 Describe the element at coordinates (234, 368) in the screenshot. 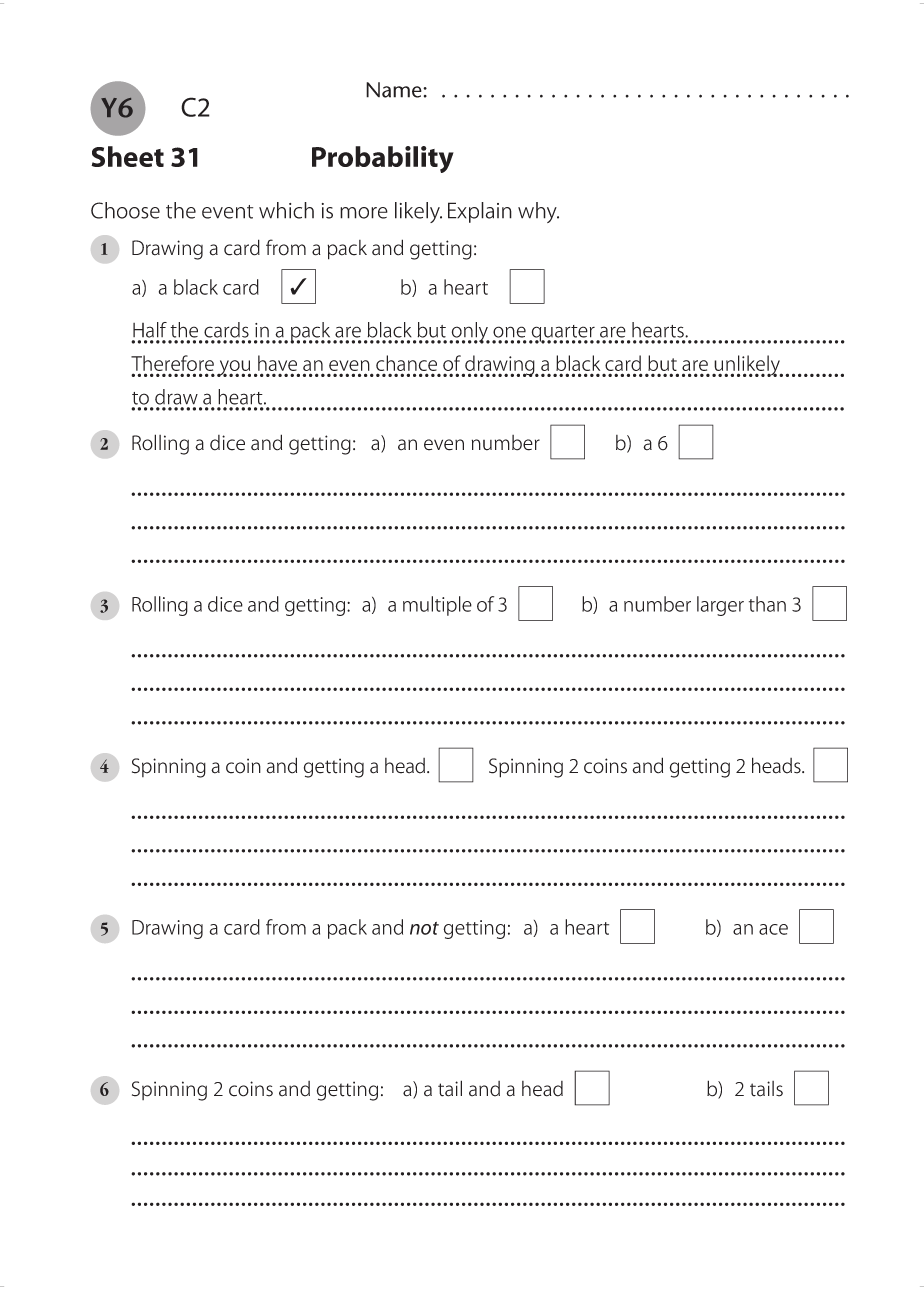

I see `you` at that location.
